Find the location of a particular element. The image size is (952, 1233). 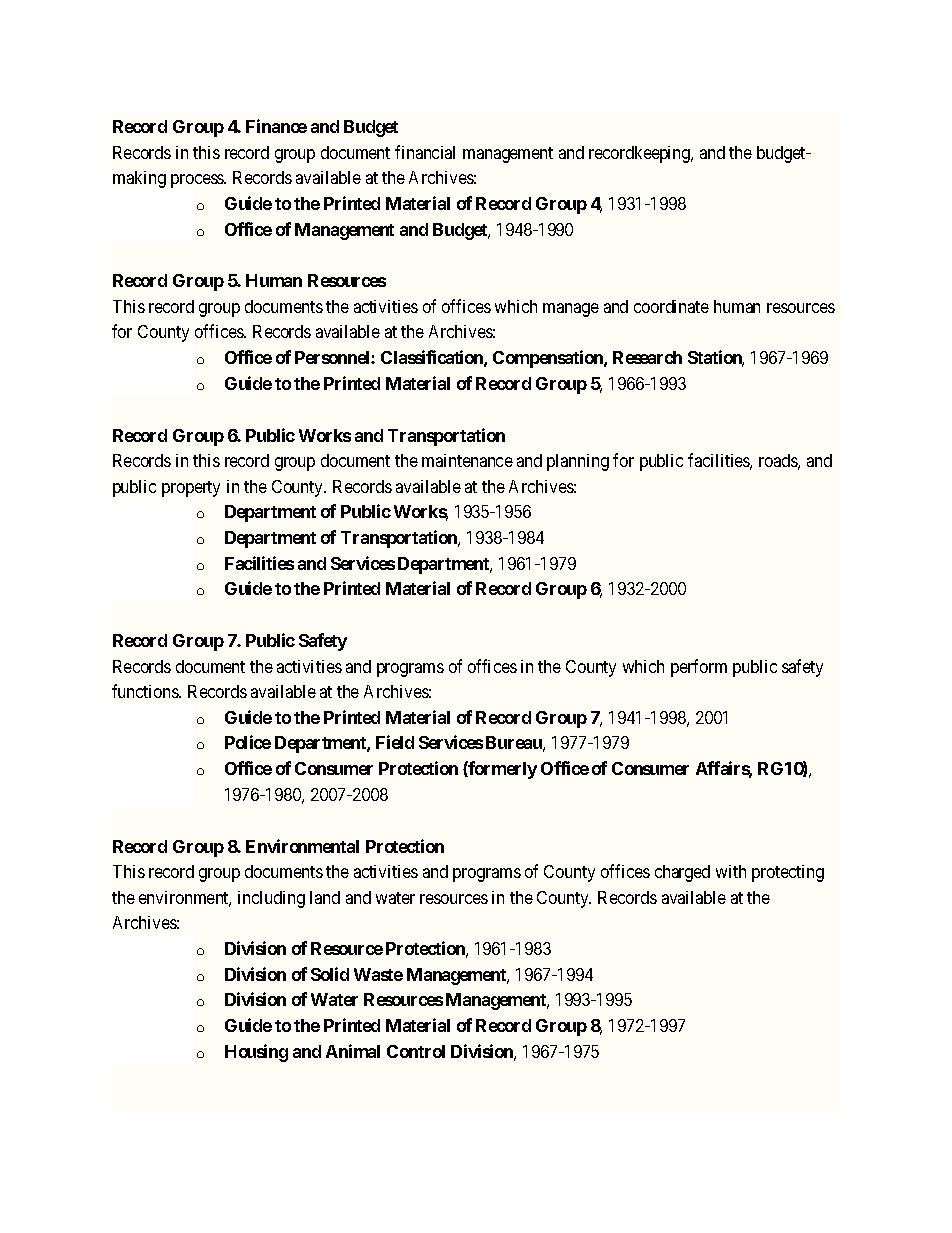

perform is located at coordinates (699, 668).
